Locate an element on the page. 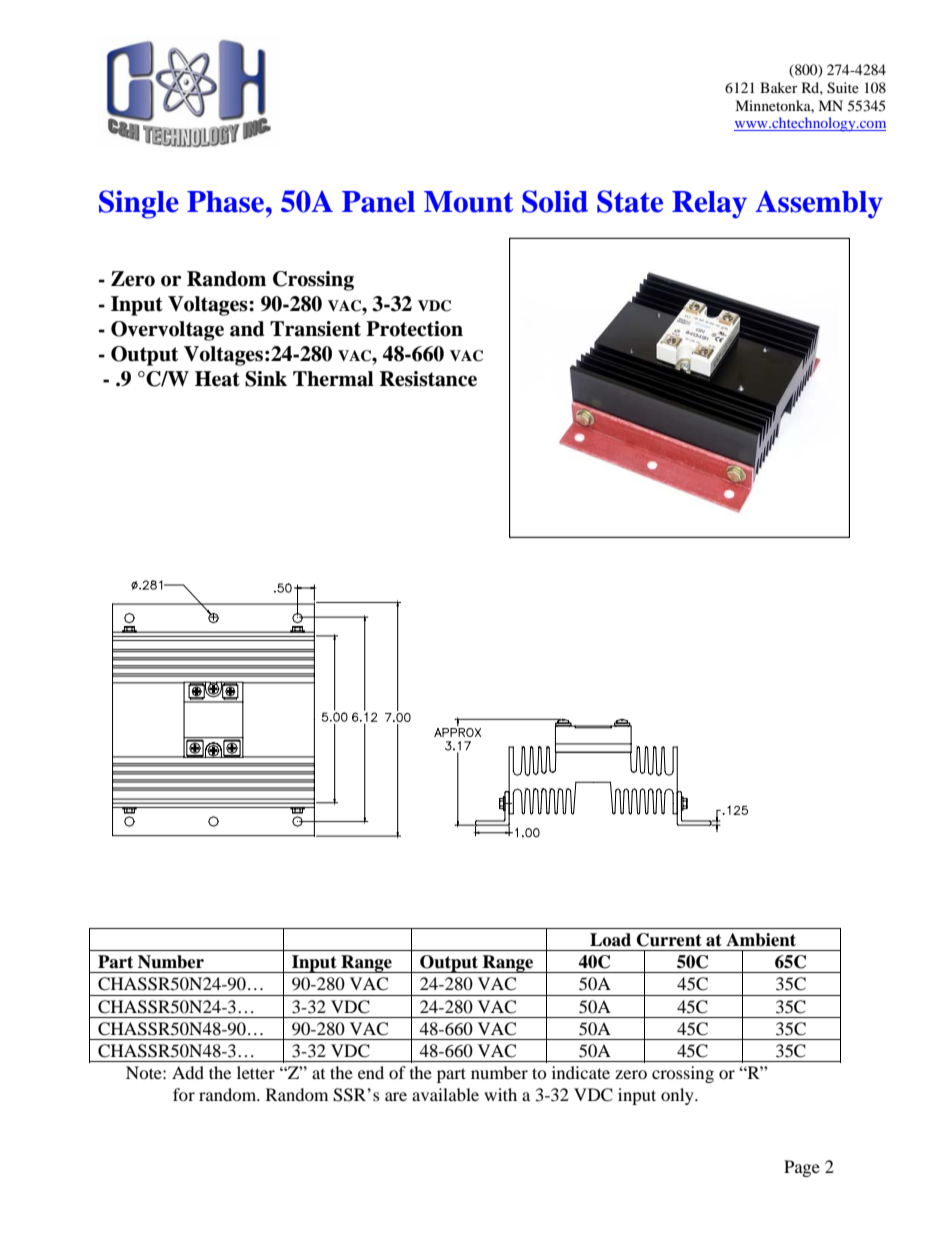  with is located at coordinates (500, 1094).
